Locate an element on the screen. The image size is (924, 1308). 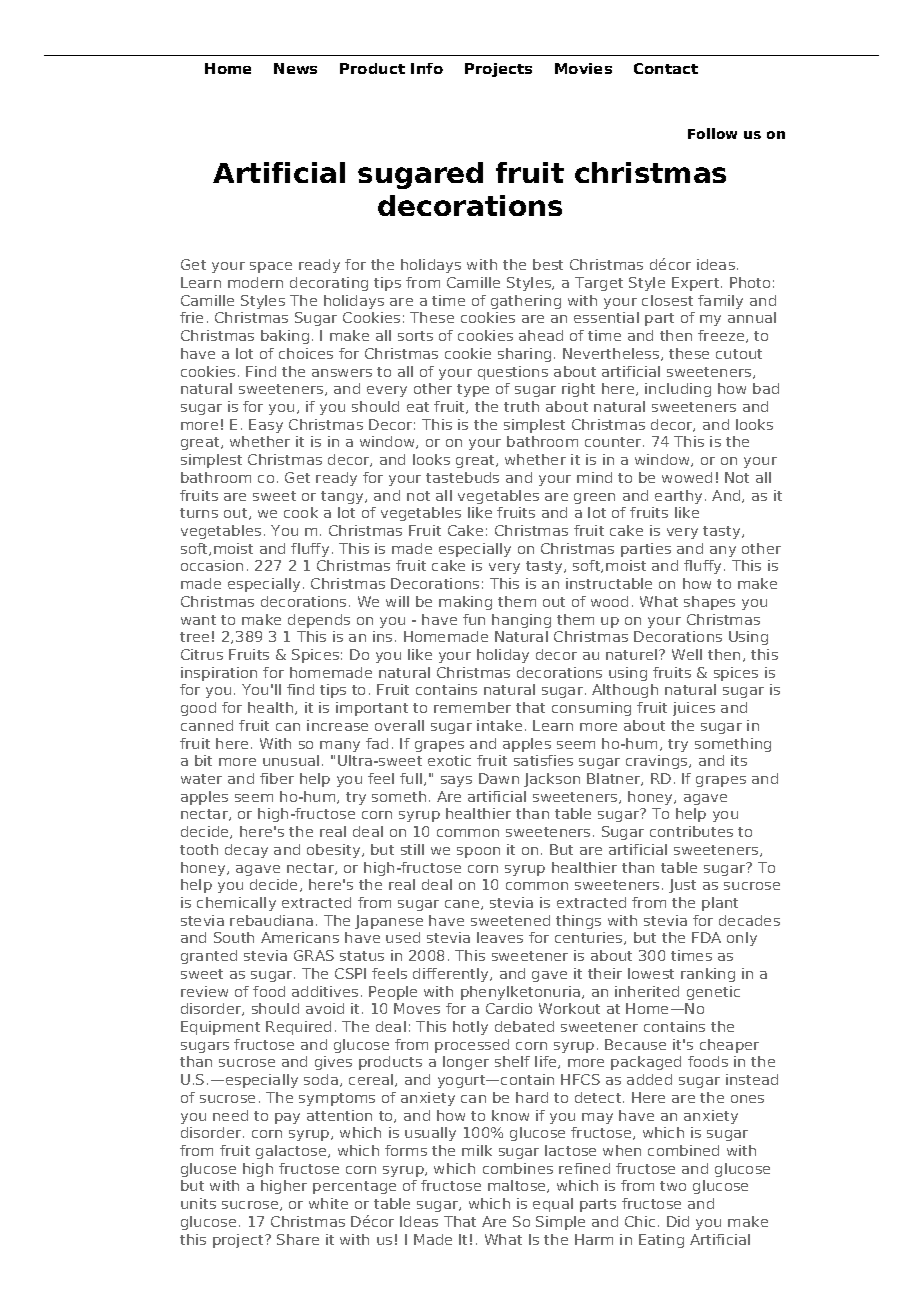
Share is located at coordinates (298, 1239).
